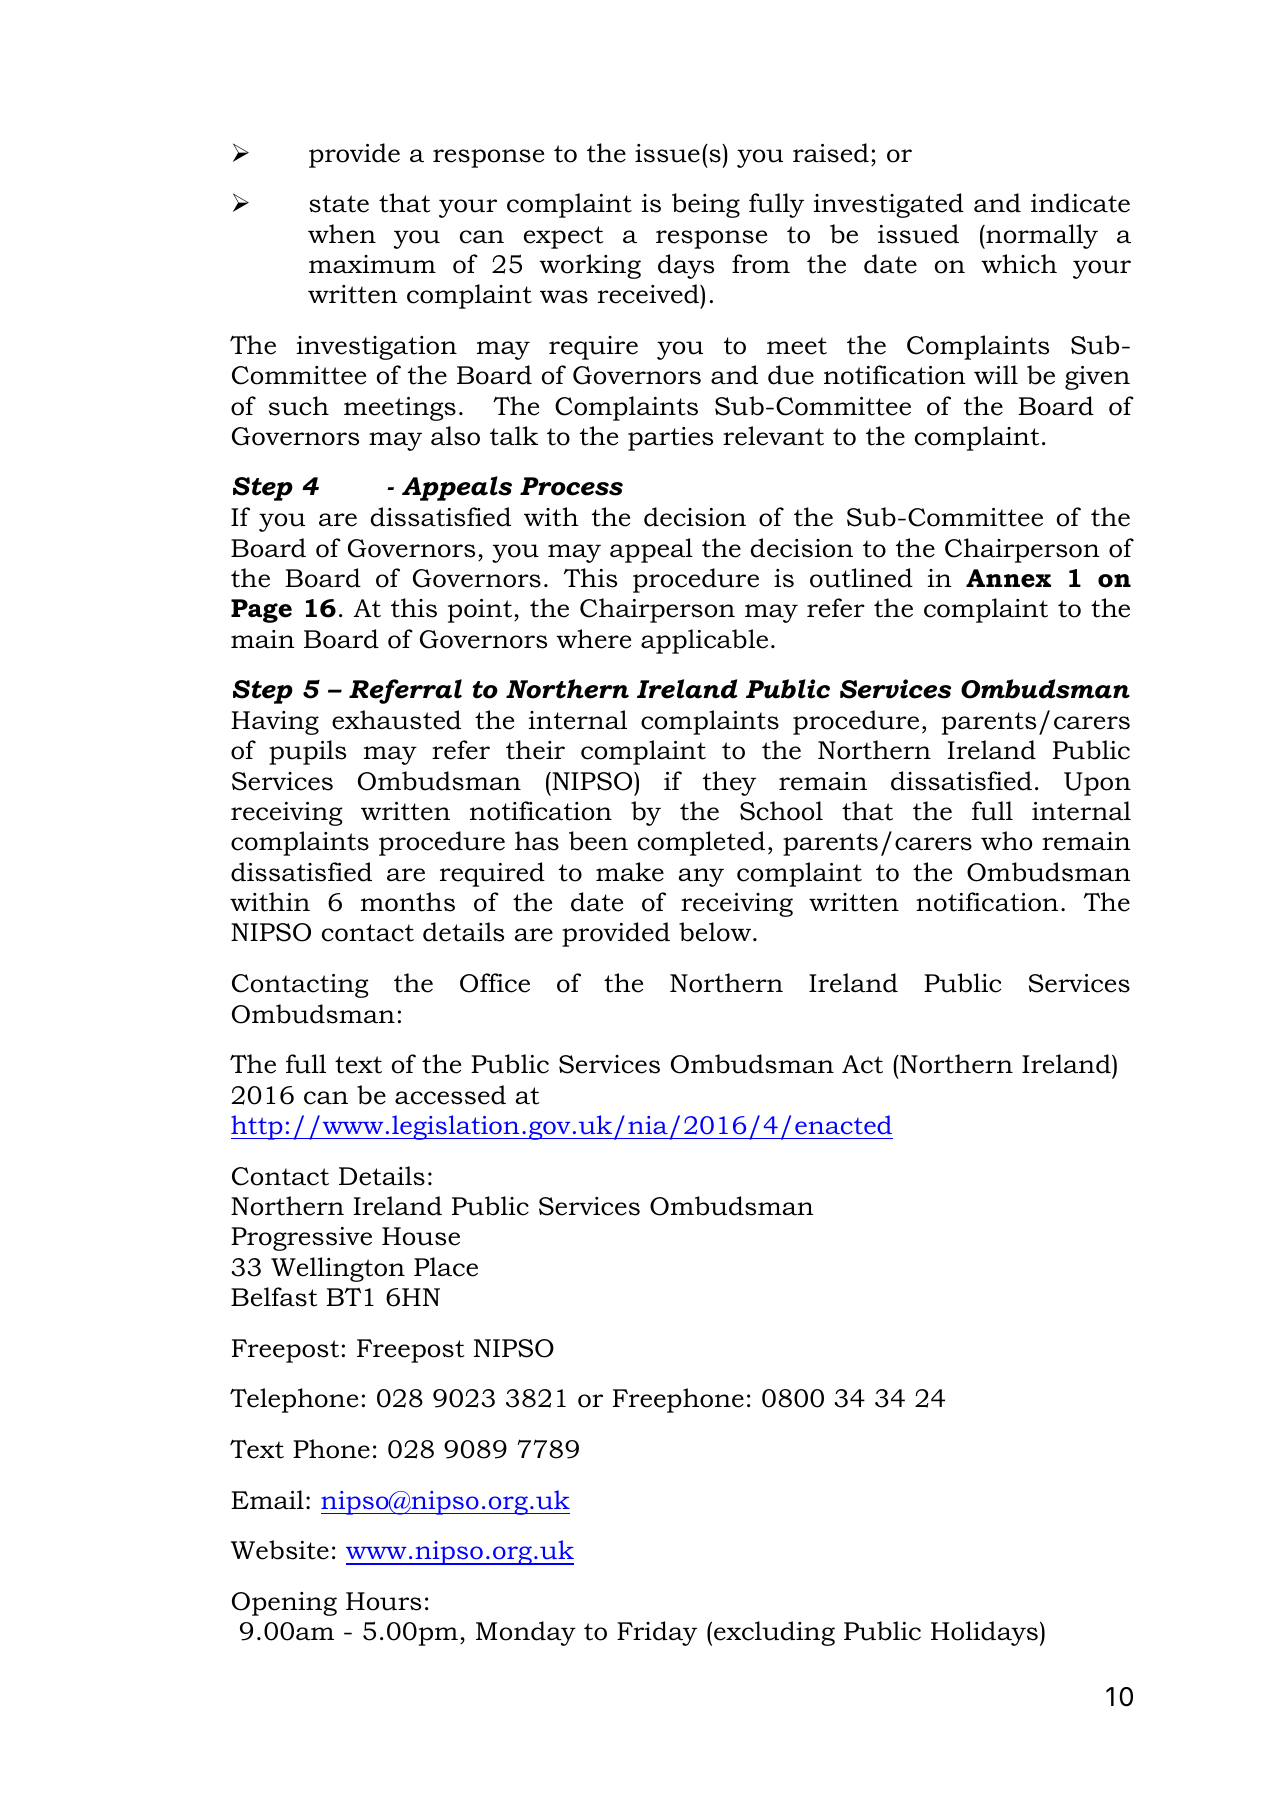  Describe the element at coordinates (1041, 236) in the document. I see `normally` at that location.
